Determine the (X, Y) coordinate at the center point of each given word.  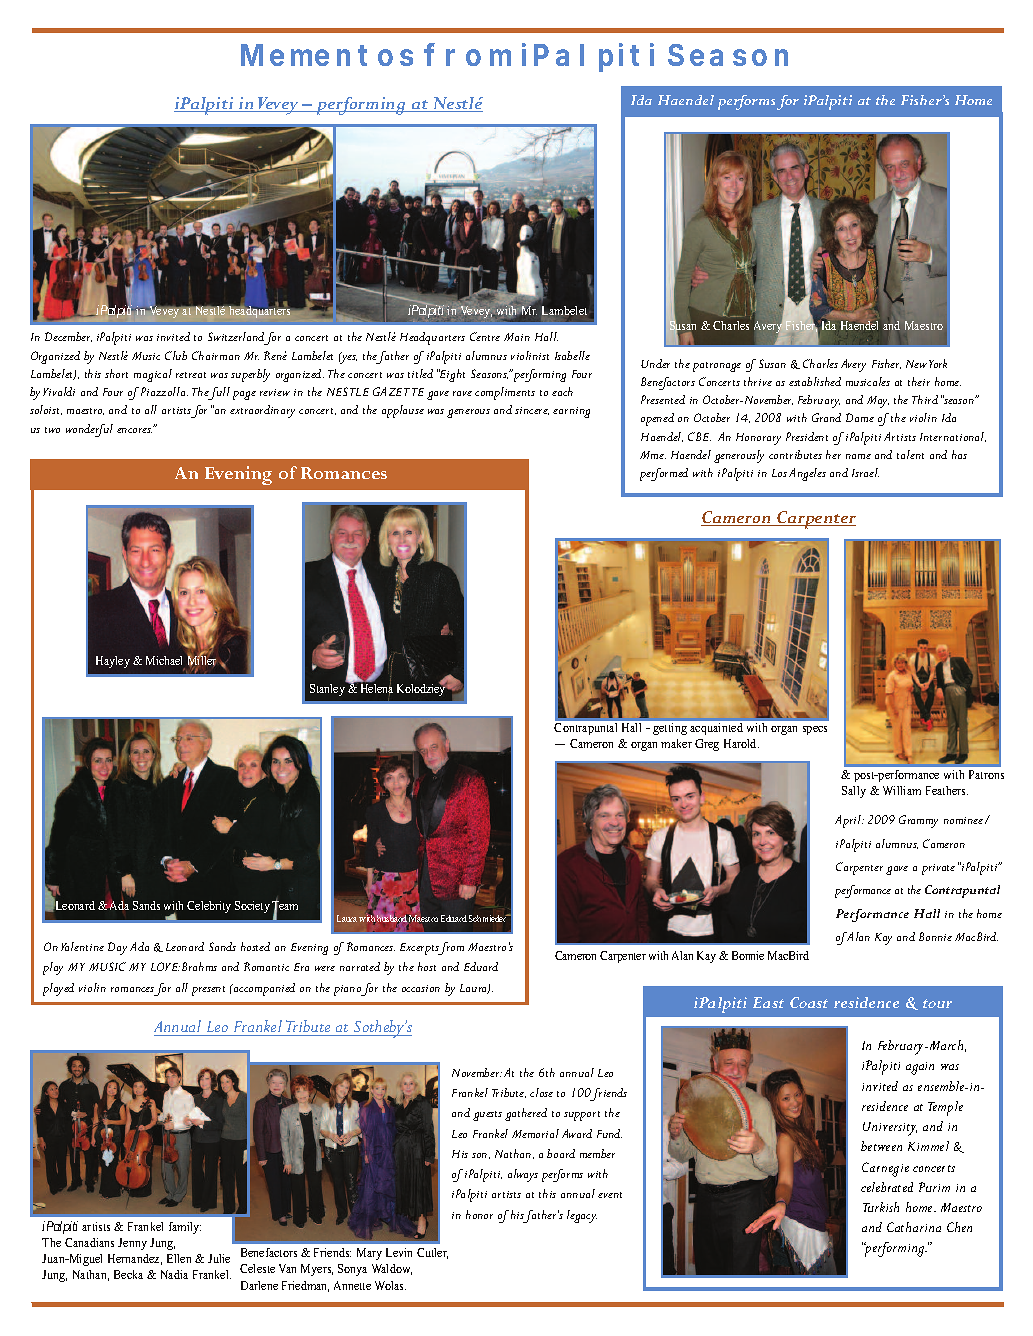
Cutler (432, 1253)
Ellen (179, 1258)
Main (517, 337)
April (849, 821)
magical (153, 375)
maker (676, 743)
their (919, 381)
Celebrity (209, 907)
